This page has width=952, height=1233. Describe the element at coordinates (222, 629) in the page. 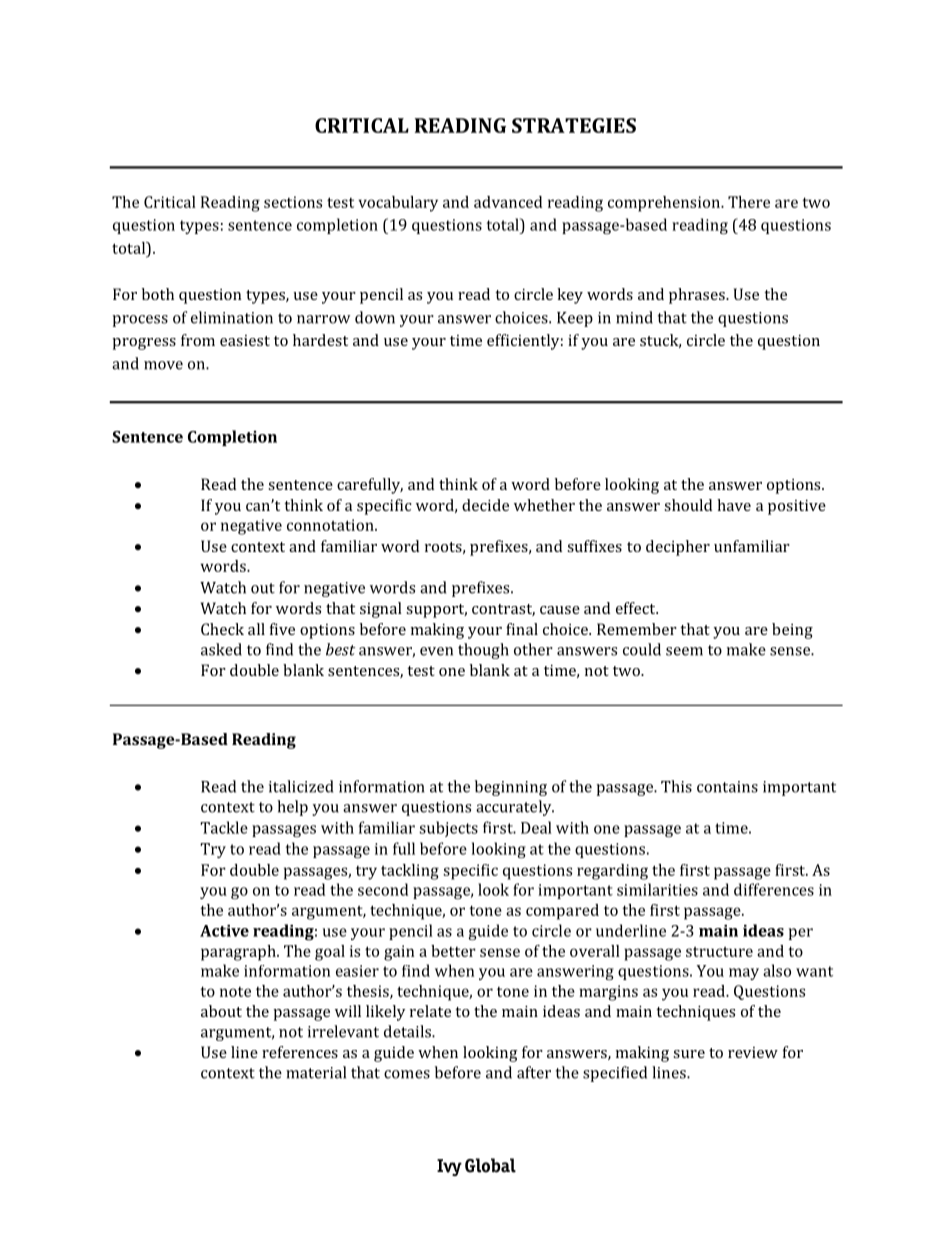

I see `Check` at that location.
